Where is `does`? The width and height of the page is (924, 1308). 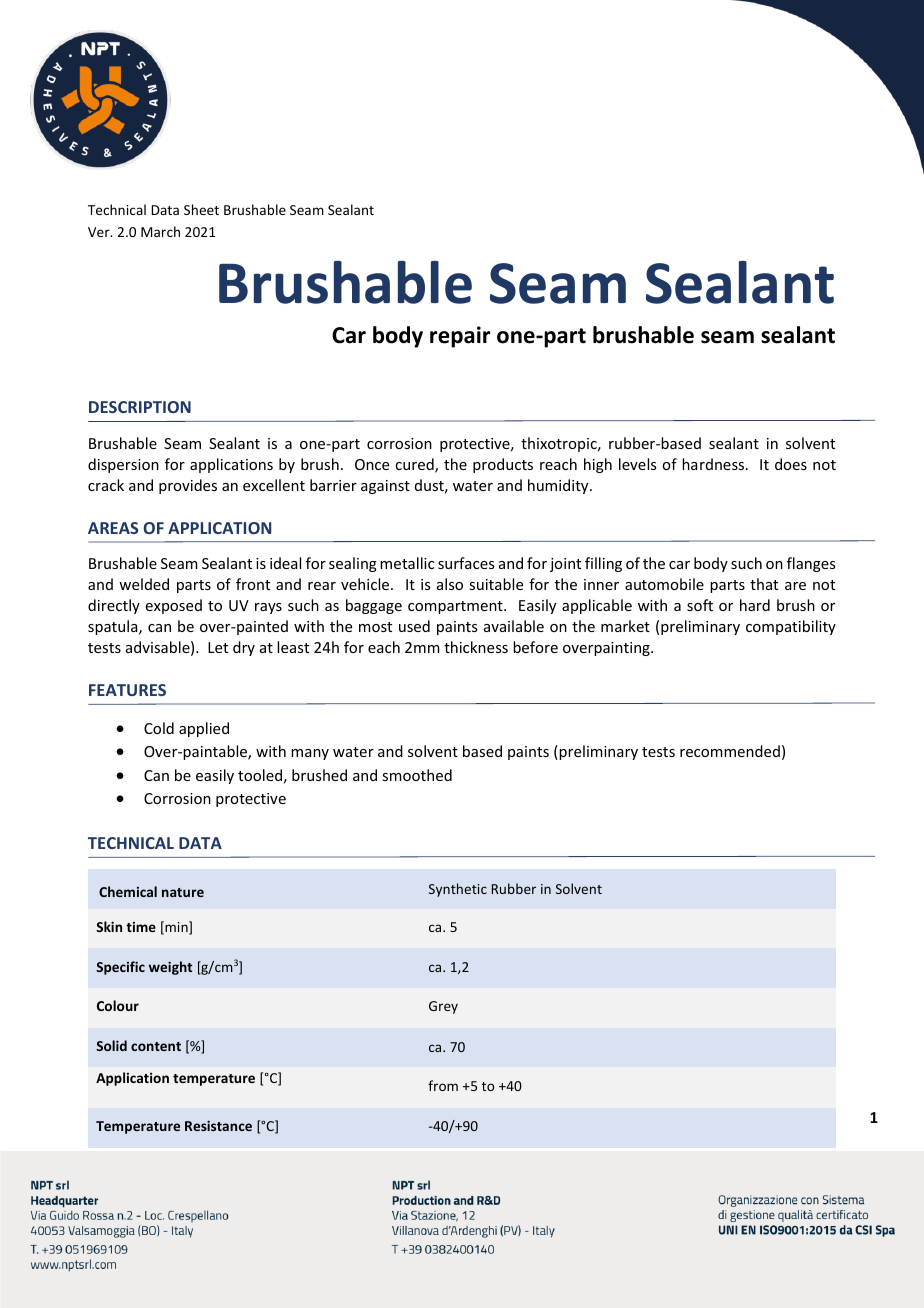
does is located at coordinates (791, 464).
